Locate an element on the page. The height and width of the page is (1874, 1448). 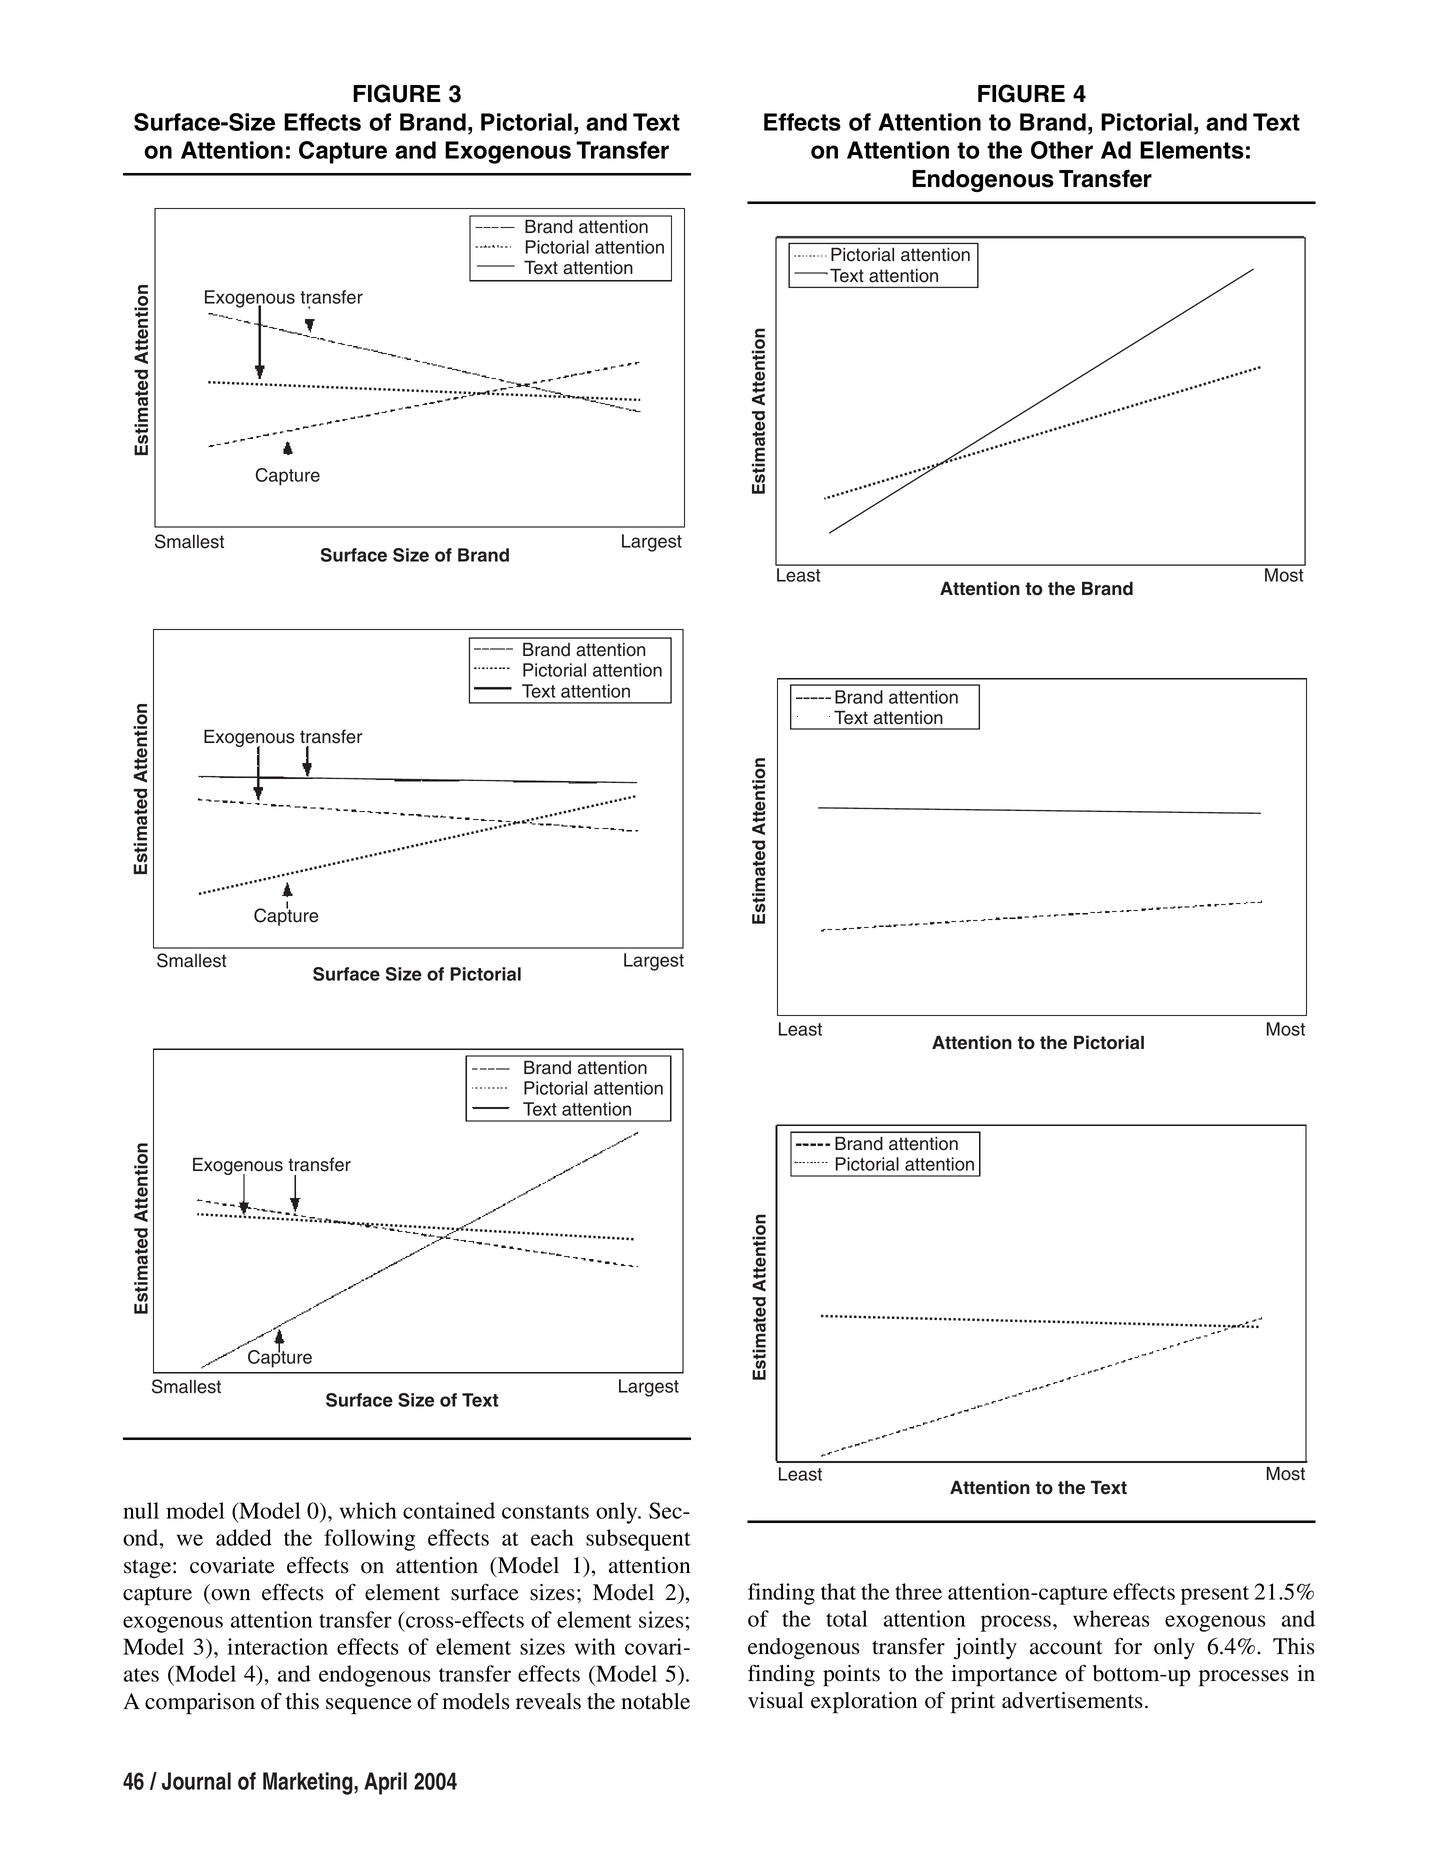
Marketing is located at coordinates (309, 1783).
